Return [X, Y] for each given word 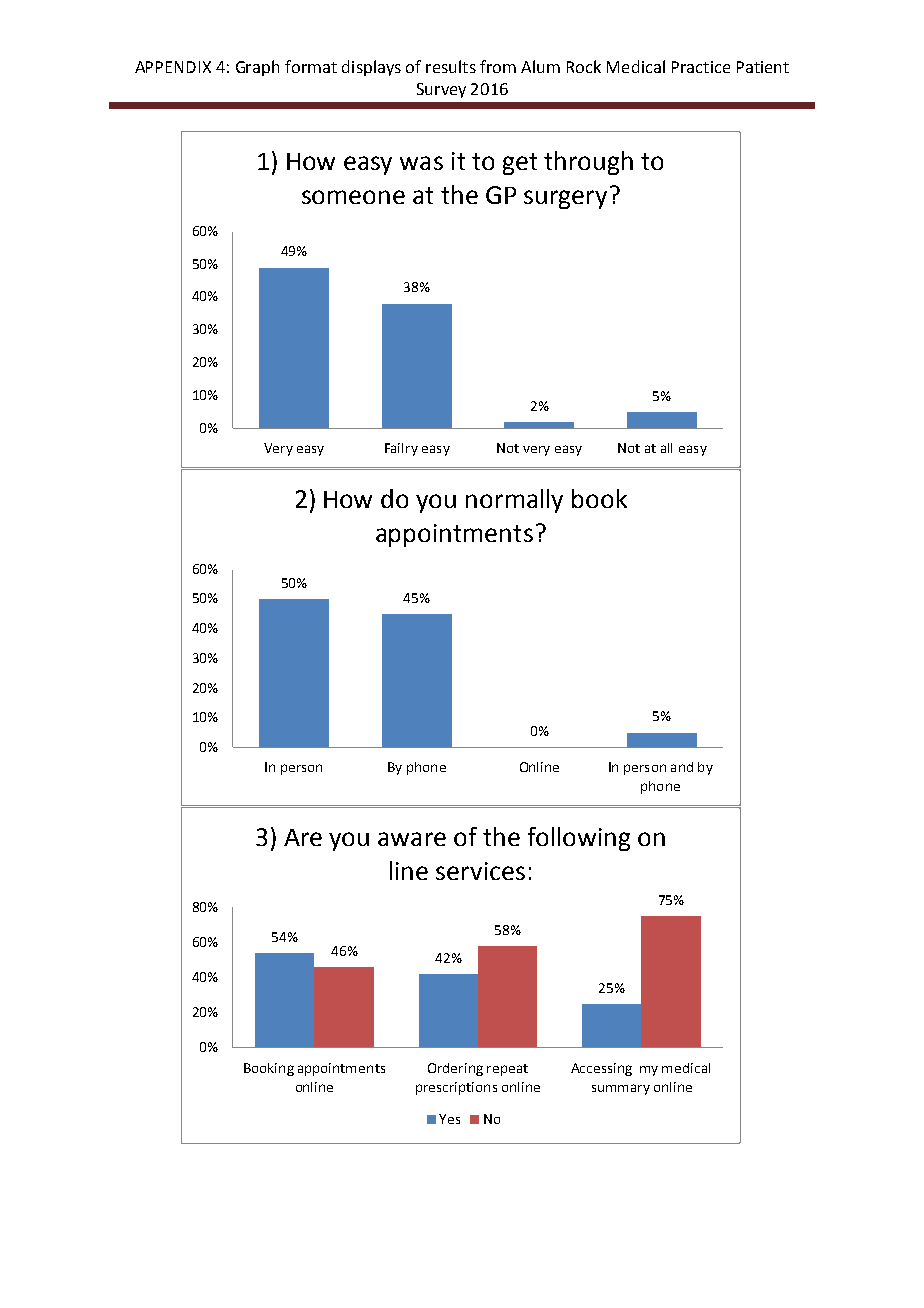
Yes [449, 1119]
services [480, 871]
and [682, 767]
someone [353, 197]
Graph [257, 68]
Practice [701, 67]
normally [514, 501]
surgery [565, 199]
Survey [441, 90]
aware [412, 839]
